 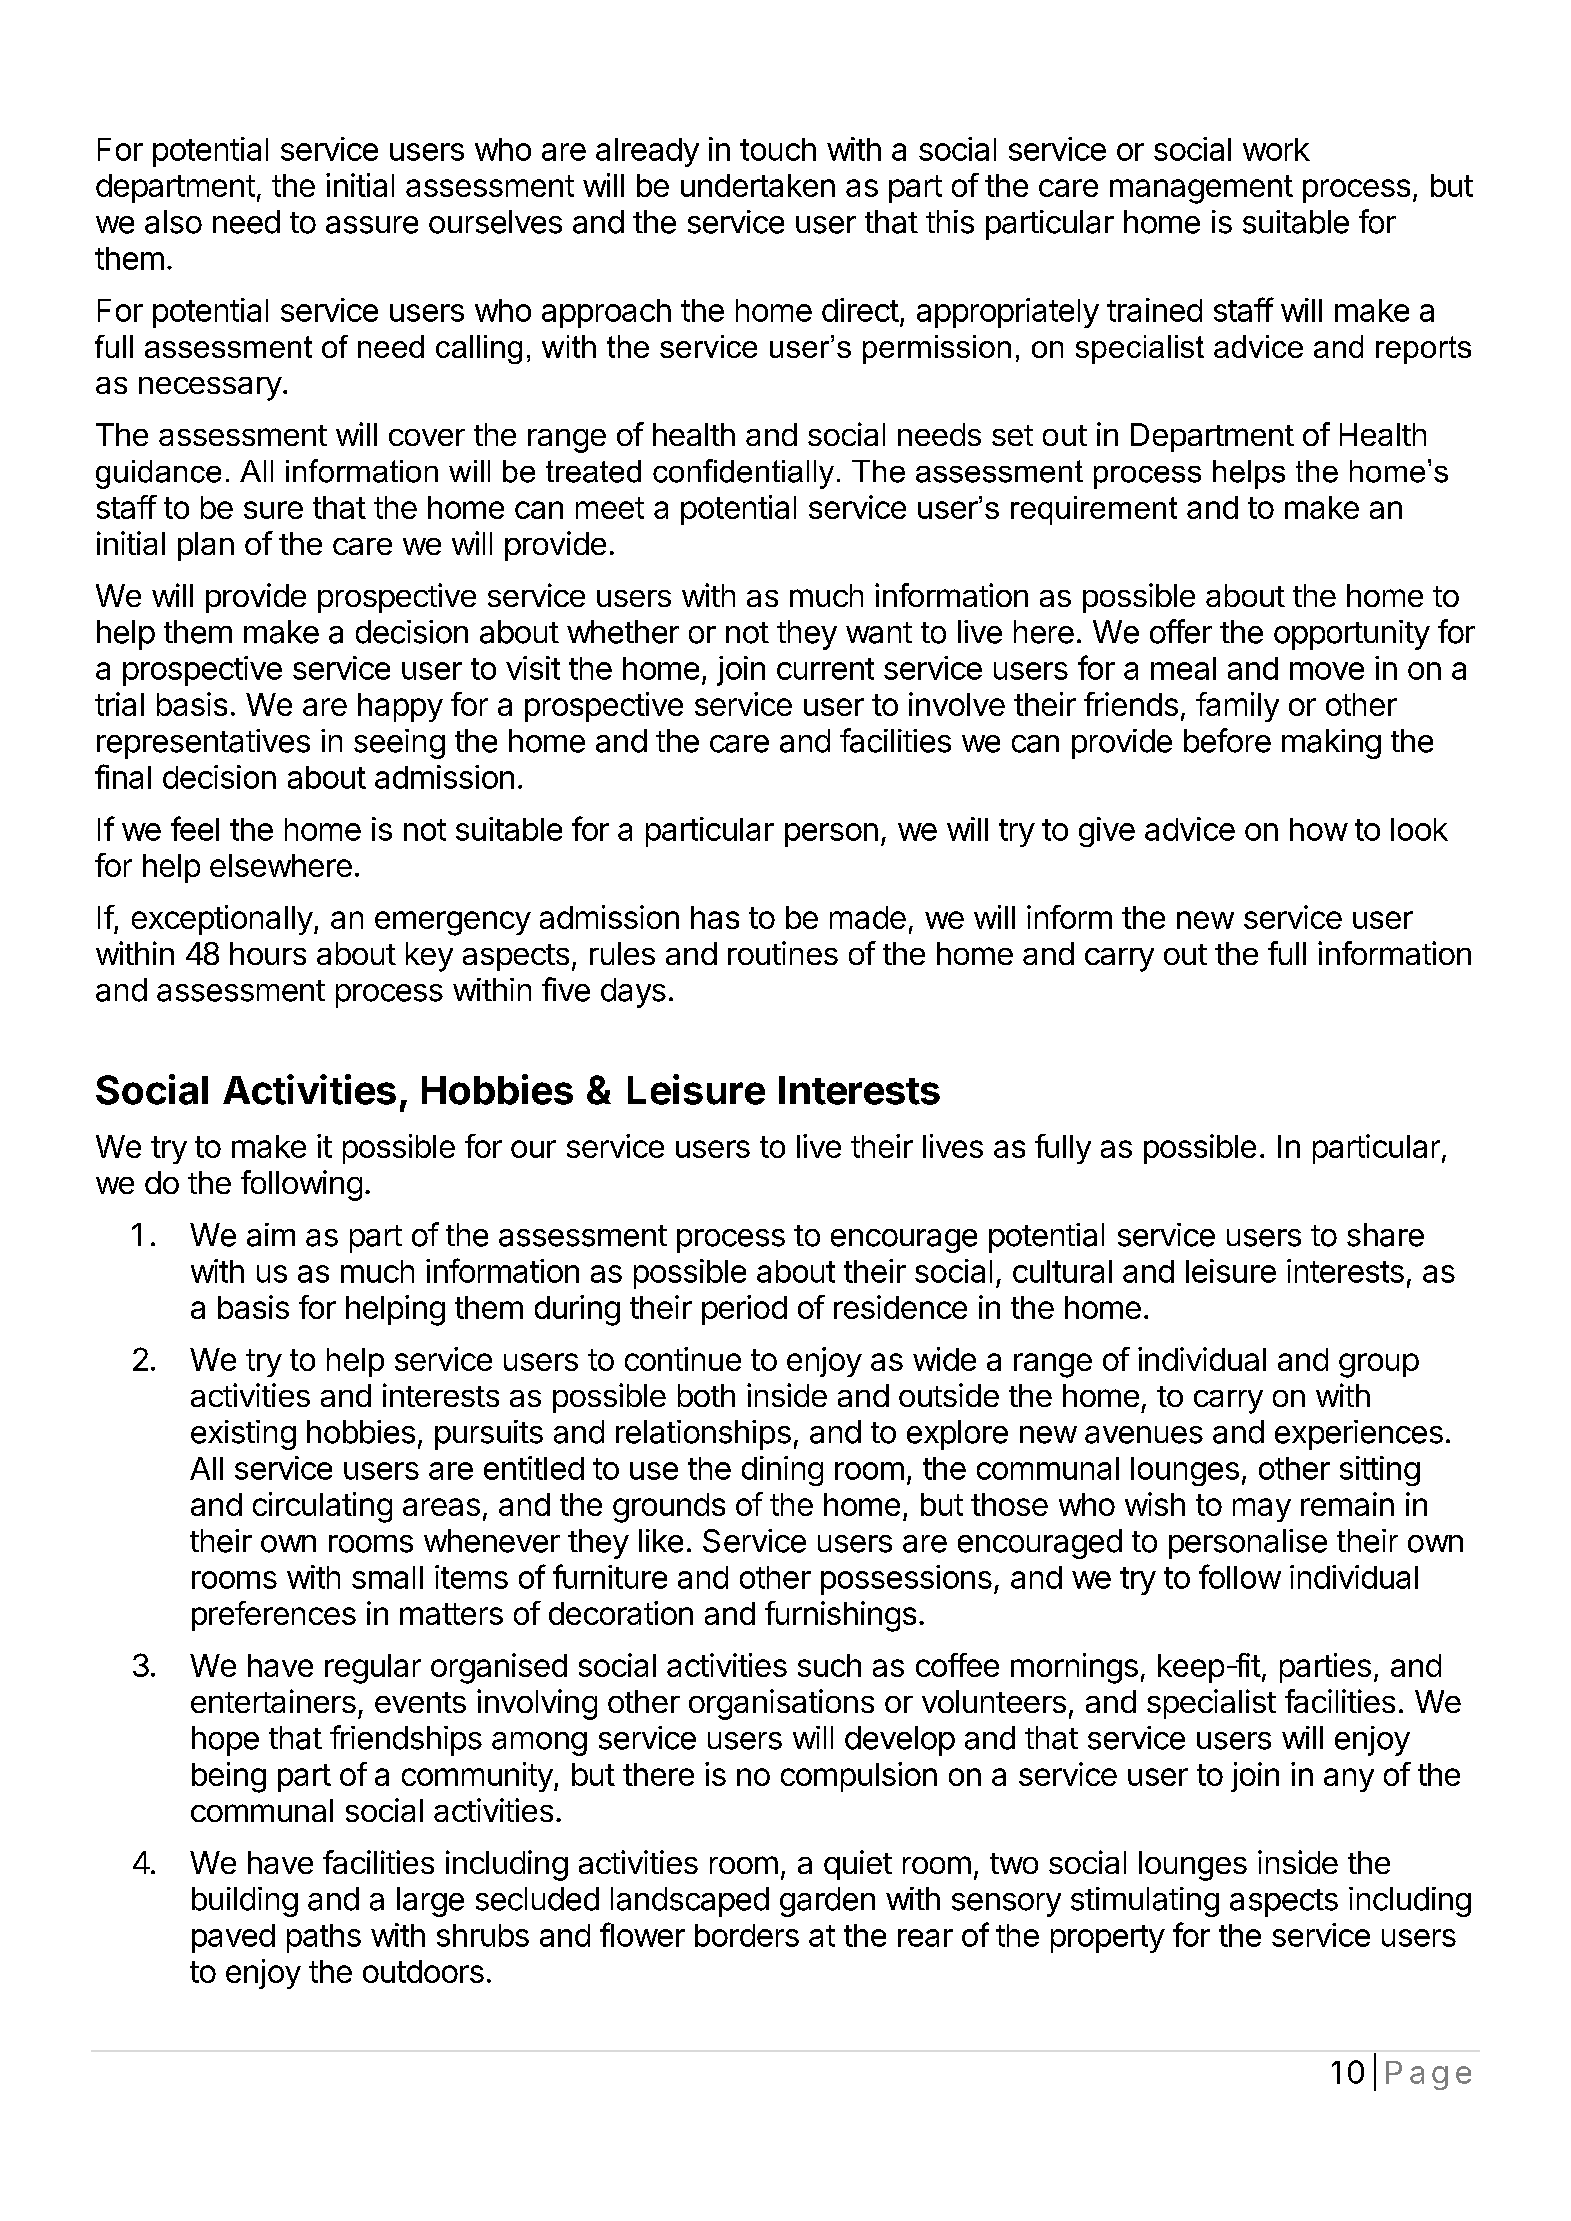 What do you see at coordinates (1379, 1365) in the screenshot?
I see `group` at bounding box center [1379, 1365].
